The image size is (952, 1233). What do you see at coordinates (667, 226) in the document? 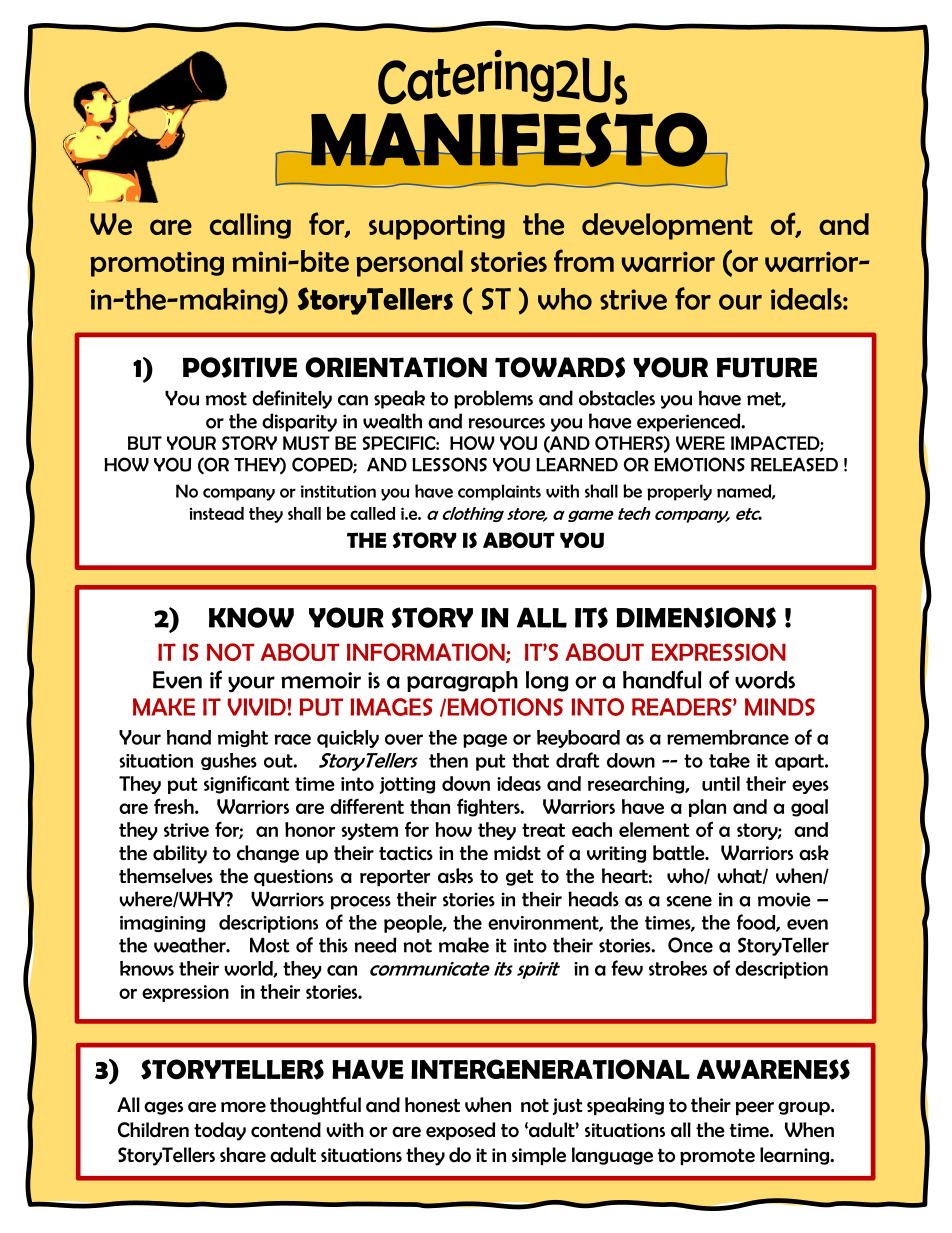
I see `development` at bounding box center [667, 226].
